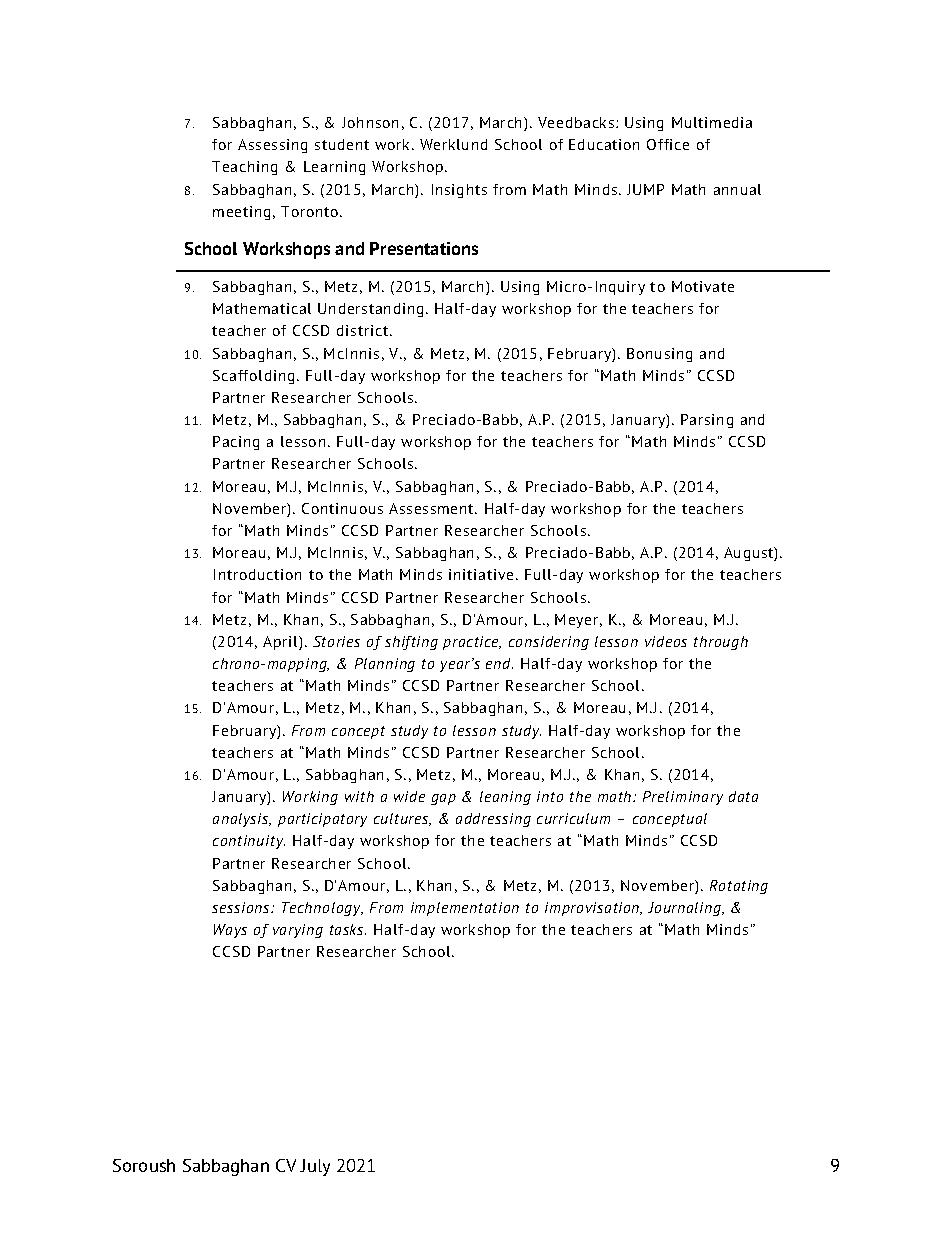 Image resolution: width=952 pixels, height=1233 pixels. I want to click on Motivate, so click(703, 286).
